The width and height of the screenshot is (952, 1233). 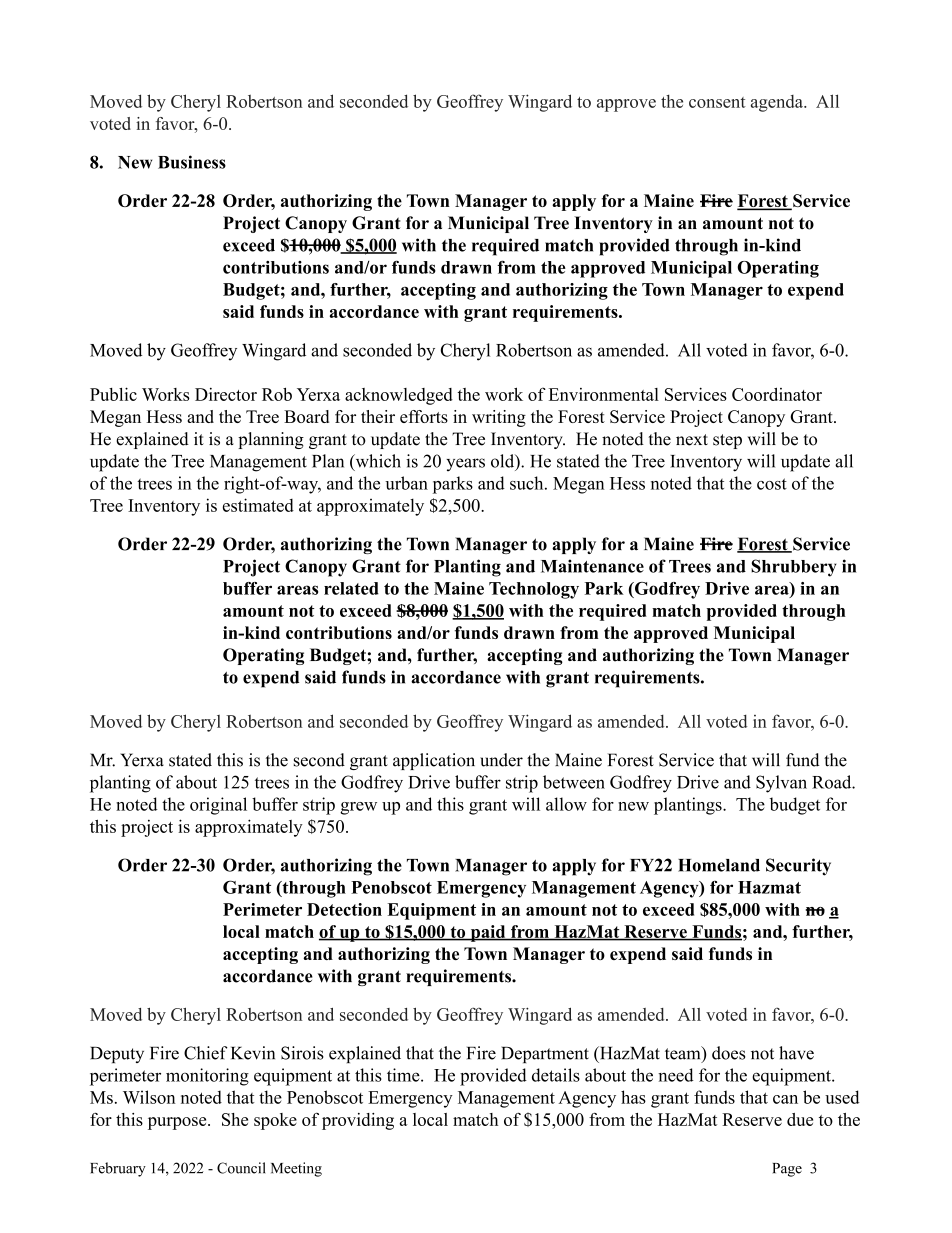 I want to click on Business, so click(x=192, y=162).
